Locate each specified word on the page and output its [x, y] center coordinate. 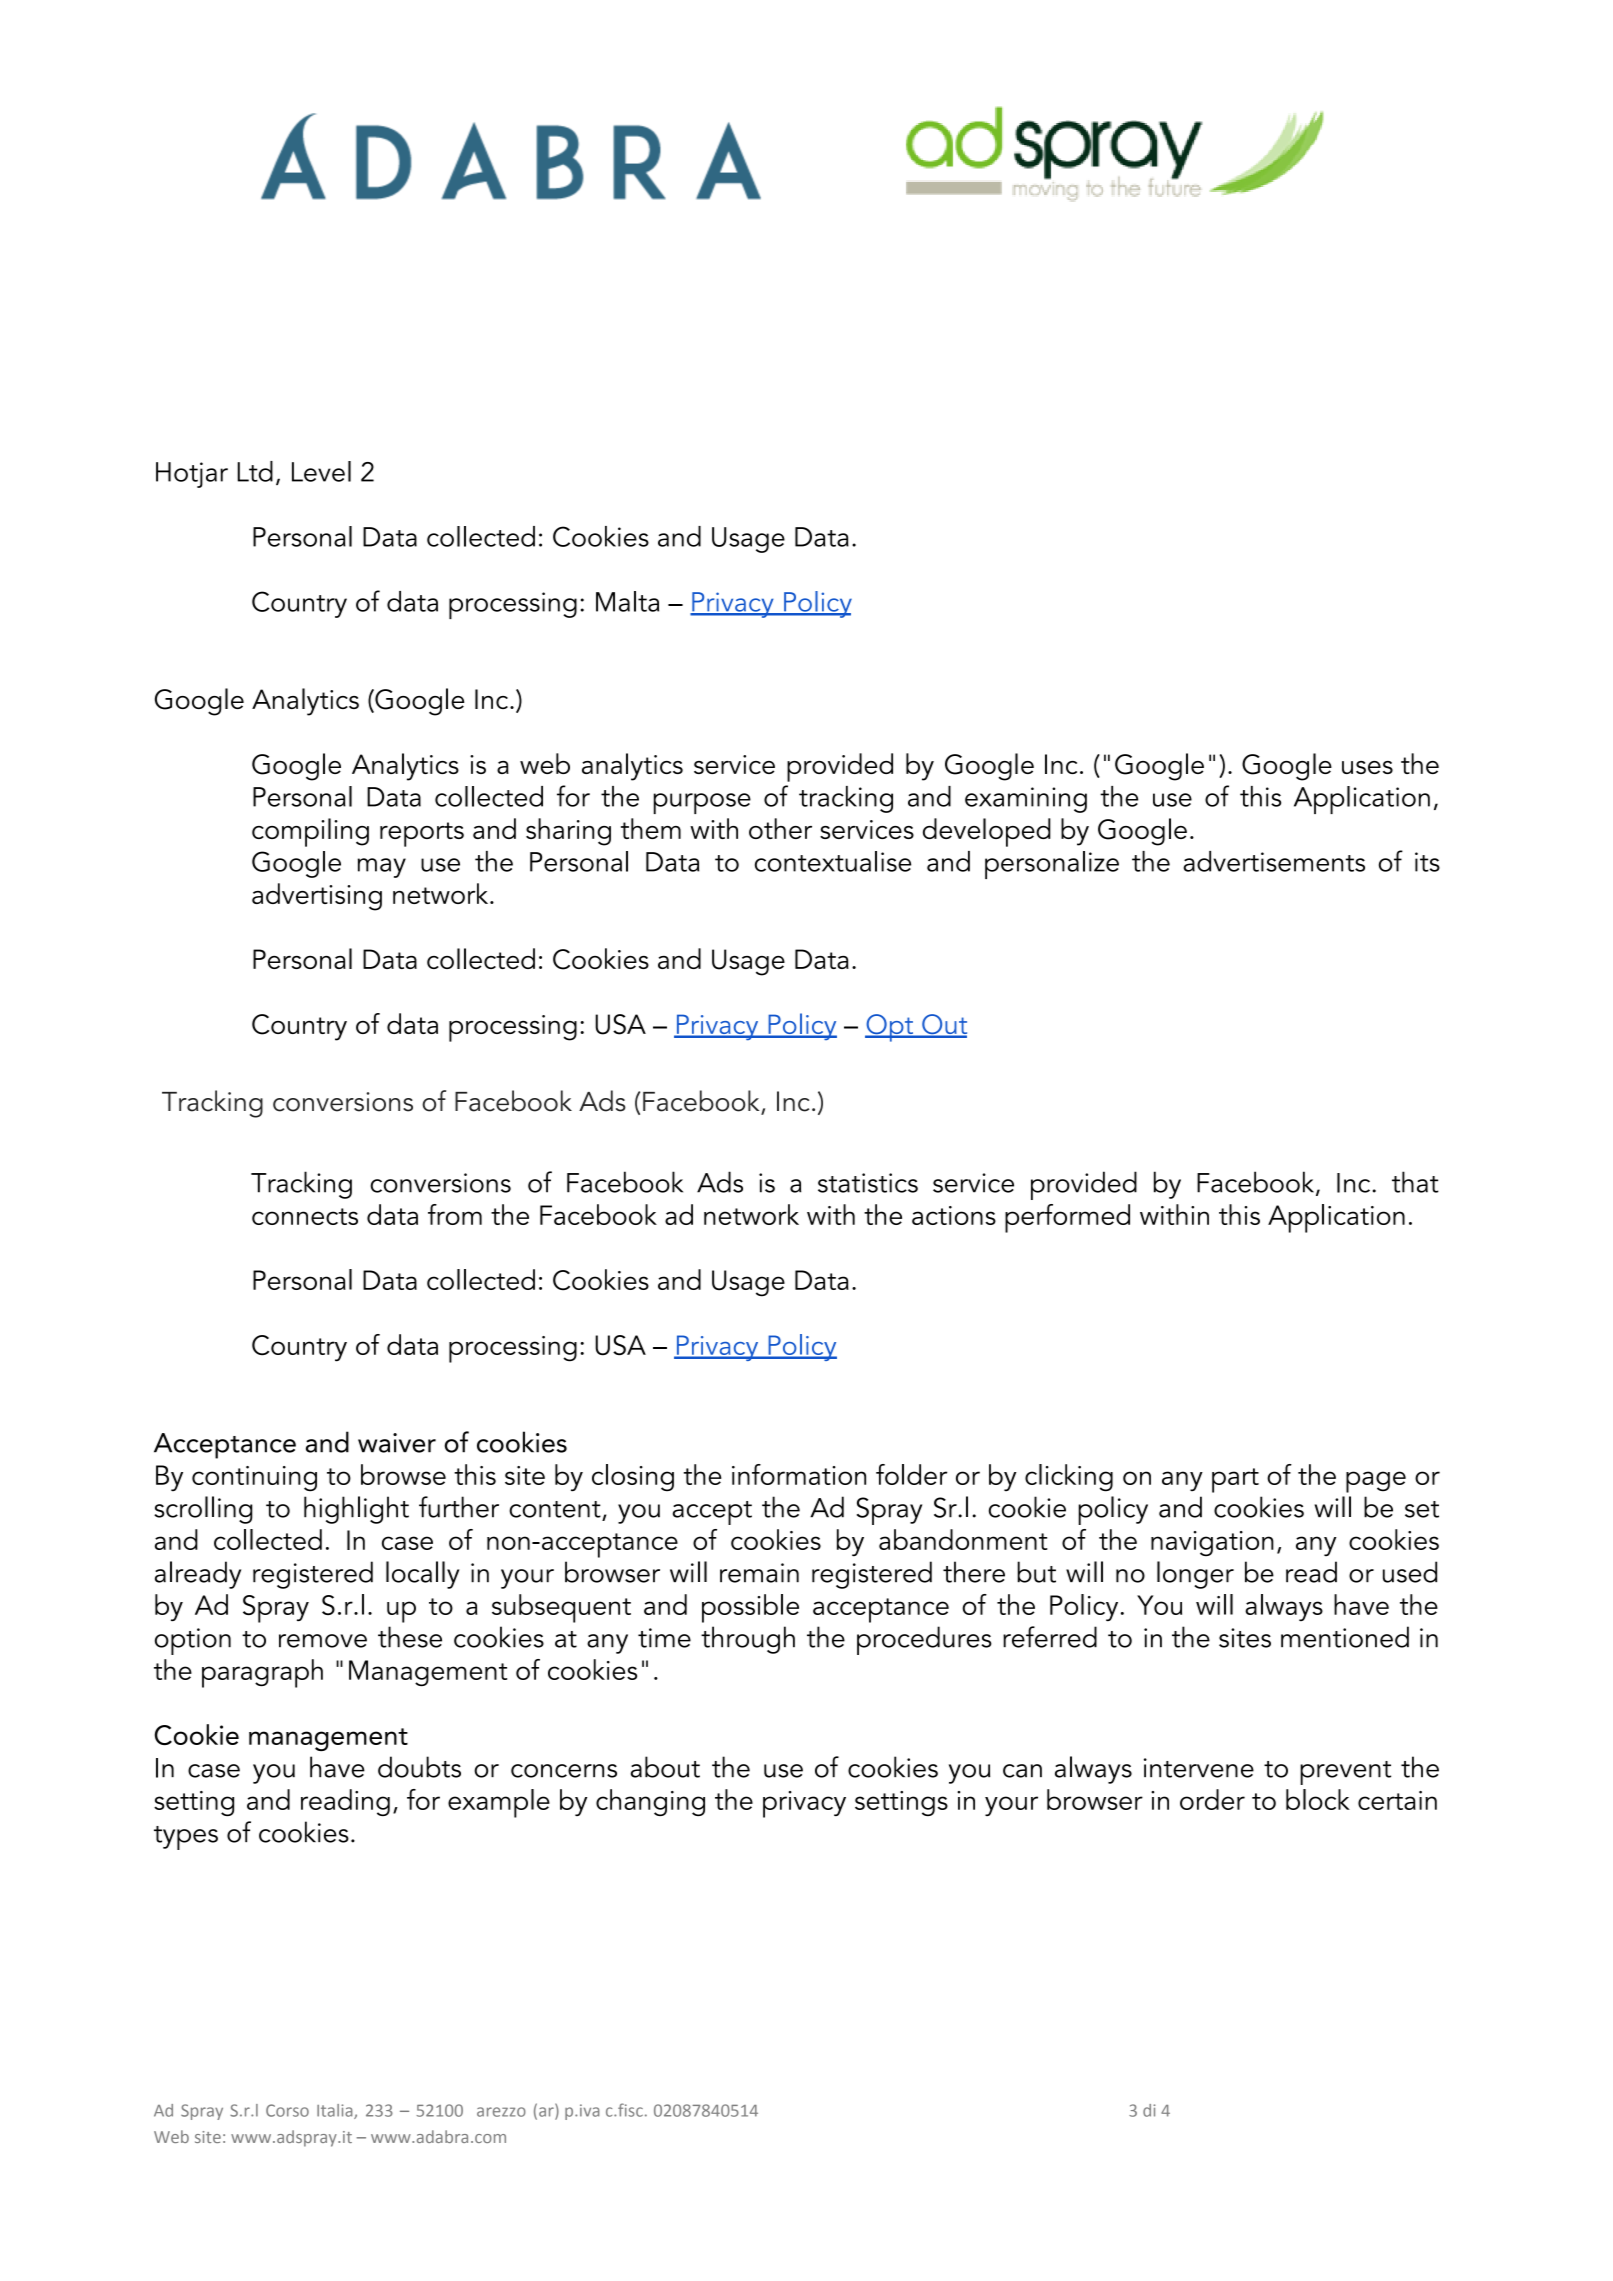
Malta [627, 601]
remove [323, 1641]
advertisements [1274, 861]
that [1415, 1182]
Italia [336, 2111]
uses [1367, 767]
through [748, 1640]
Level [321, 471]
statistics [868, 1183]
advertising [317, 897]
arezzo [501, 2112]
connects [305, 1216]
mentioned [1345, 1637]
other [780, 828]
